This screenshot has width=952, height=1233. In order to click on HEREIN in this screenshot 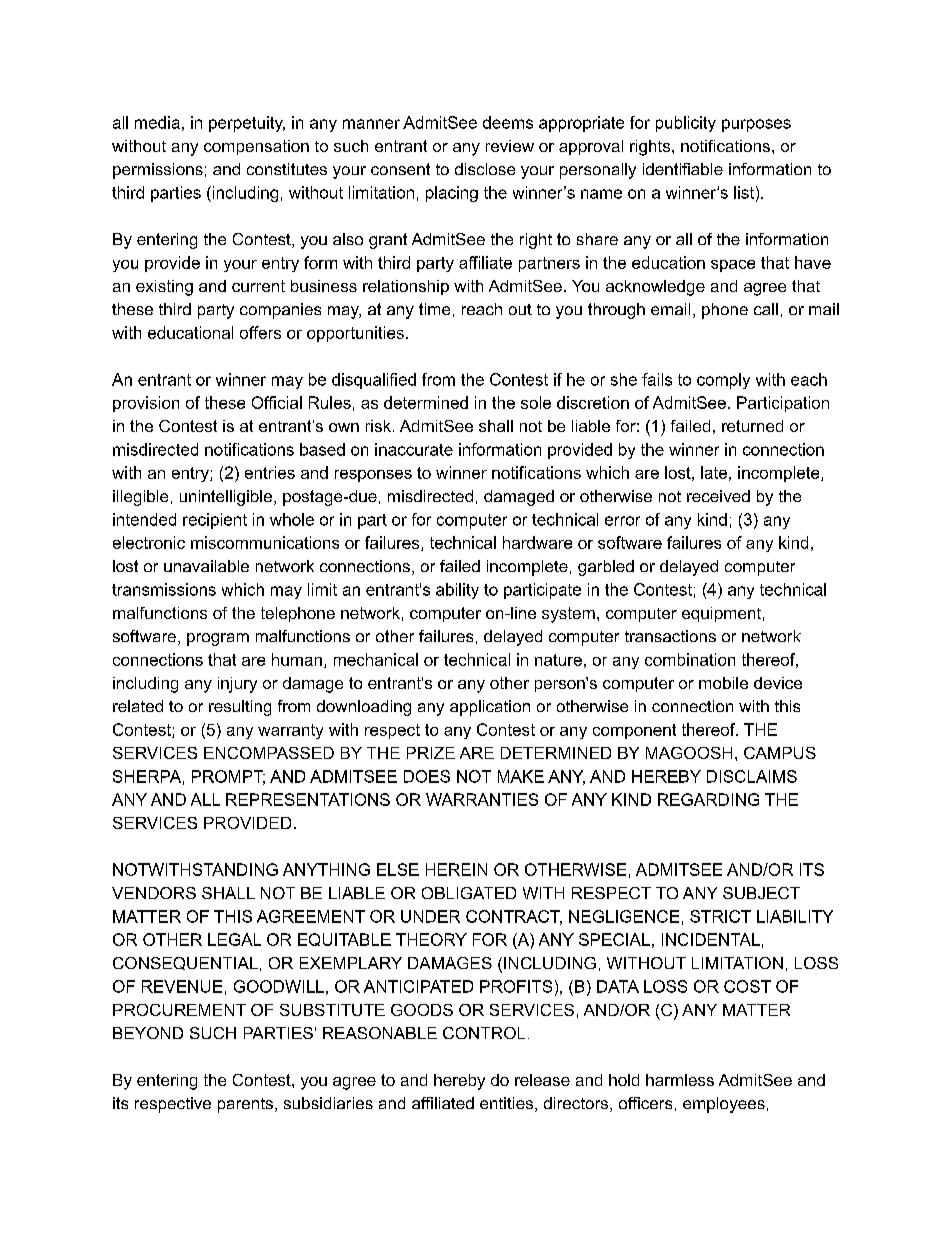, I will do `click(456, 869)`.
